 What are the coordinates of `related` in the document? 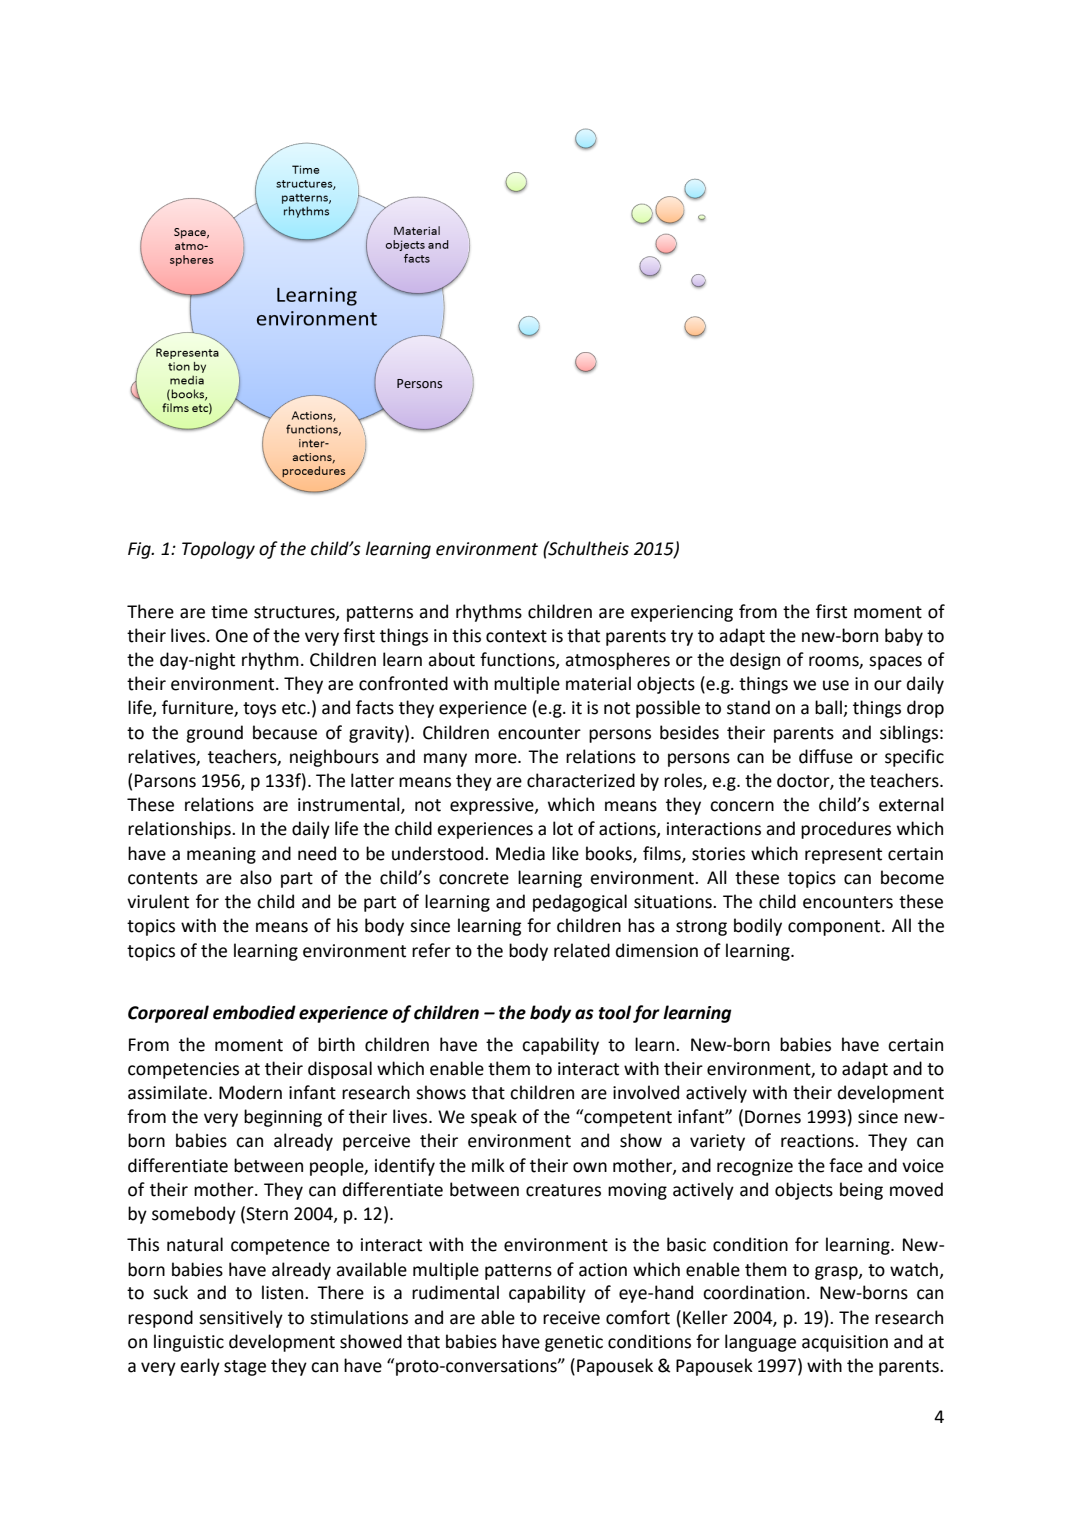 It's located at (582, 950).
